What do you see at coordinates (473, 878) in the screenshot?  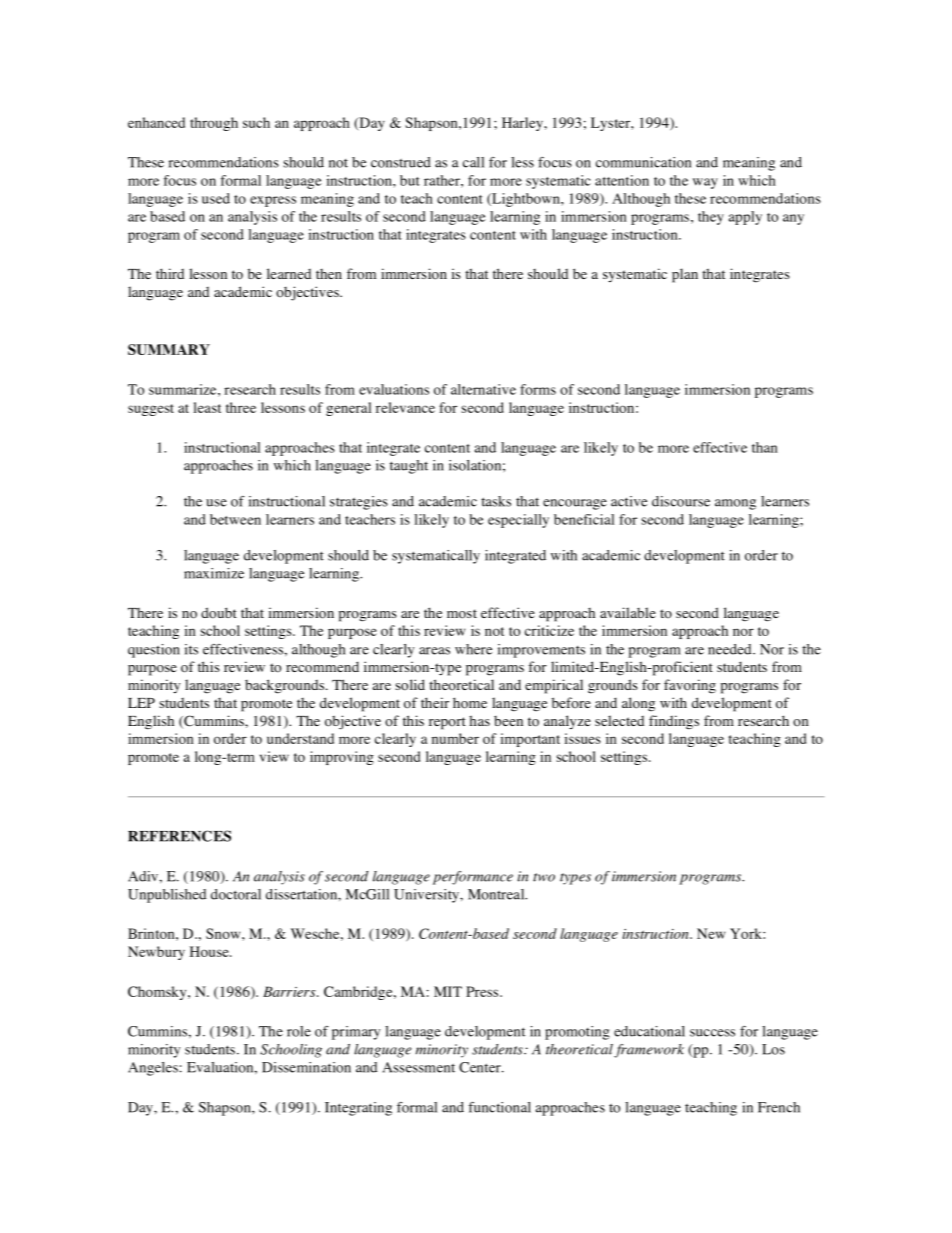 I see `performance` at bounding box center [473, 878].
